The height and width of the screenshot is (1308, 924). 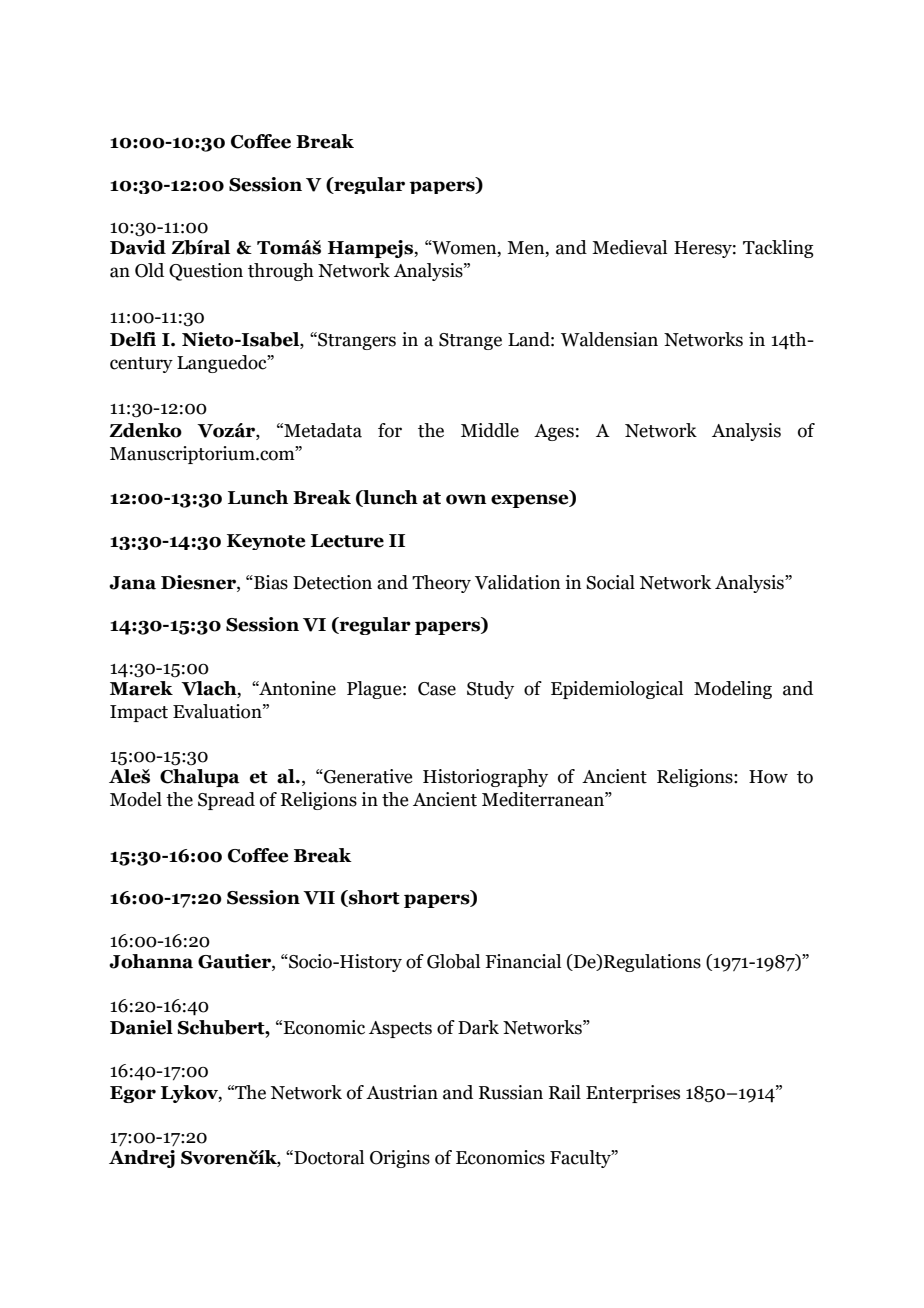 What do you see at coordinates (400, 1159) in the screenshot?
I see `Origins` at bounding box center [400, 1159].
